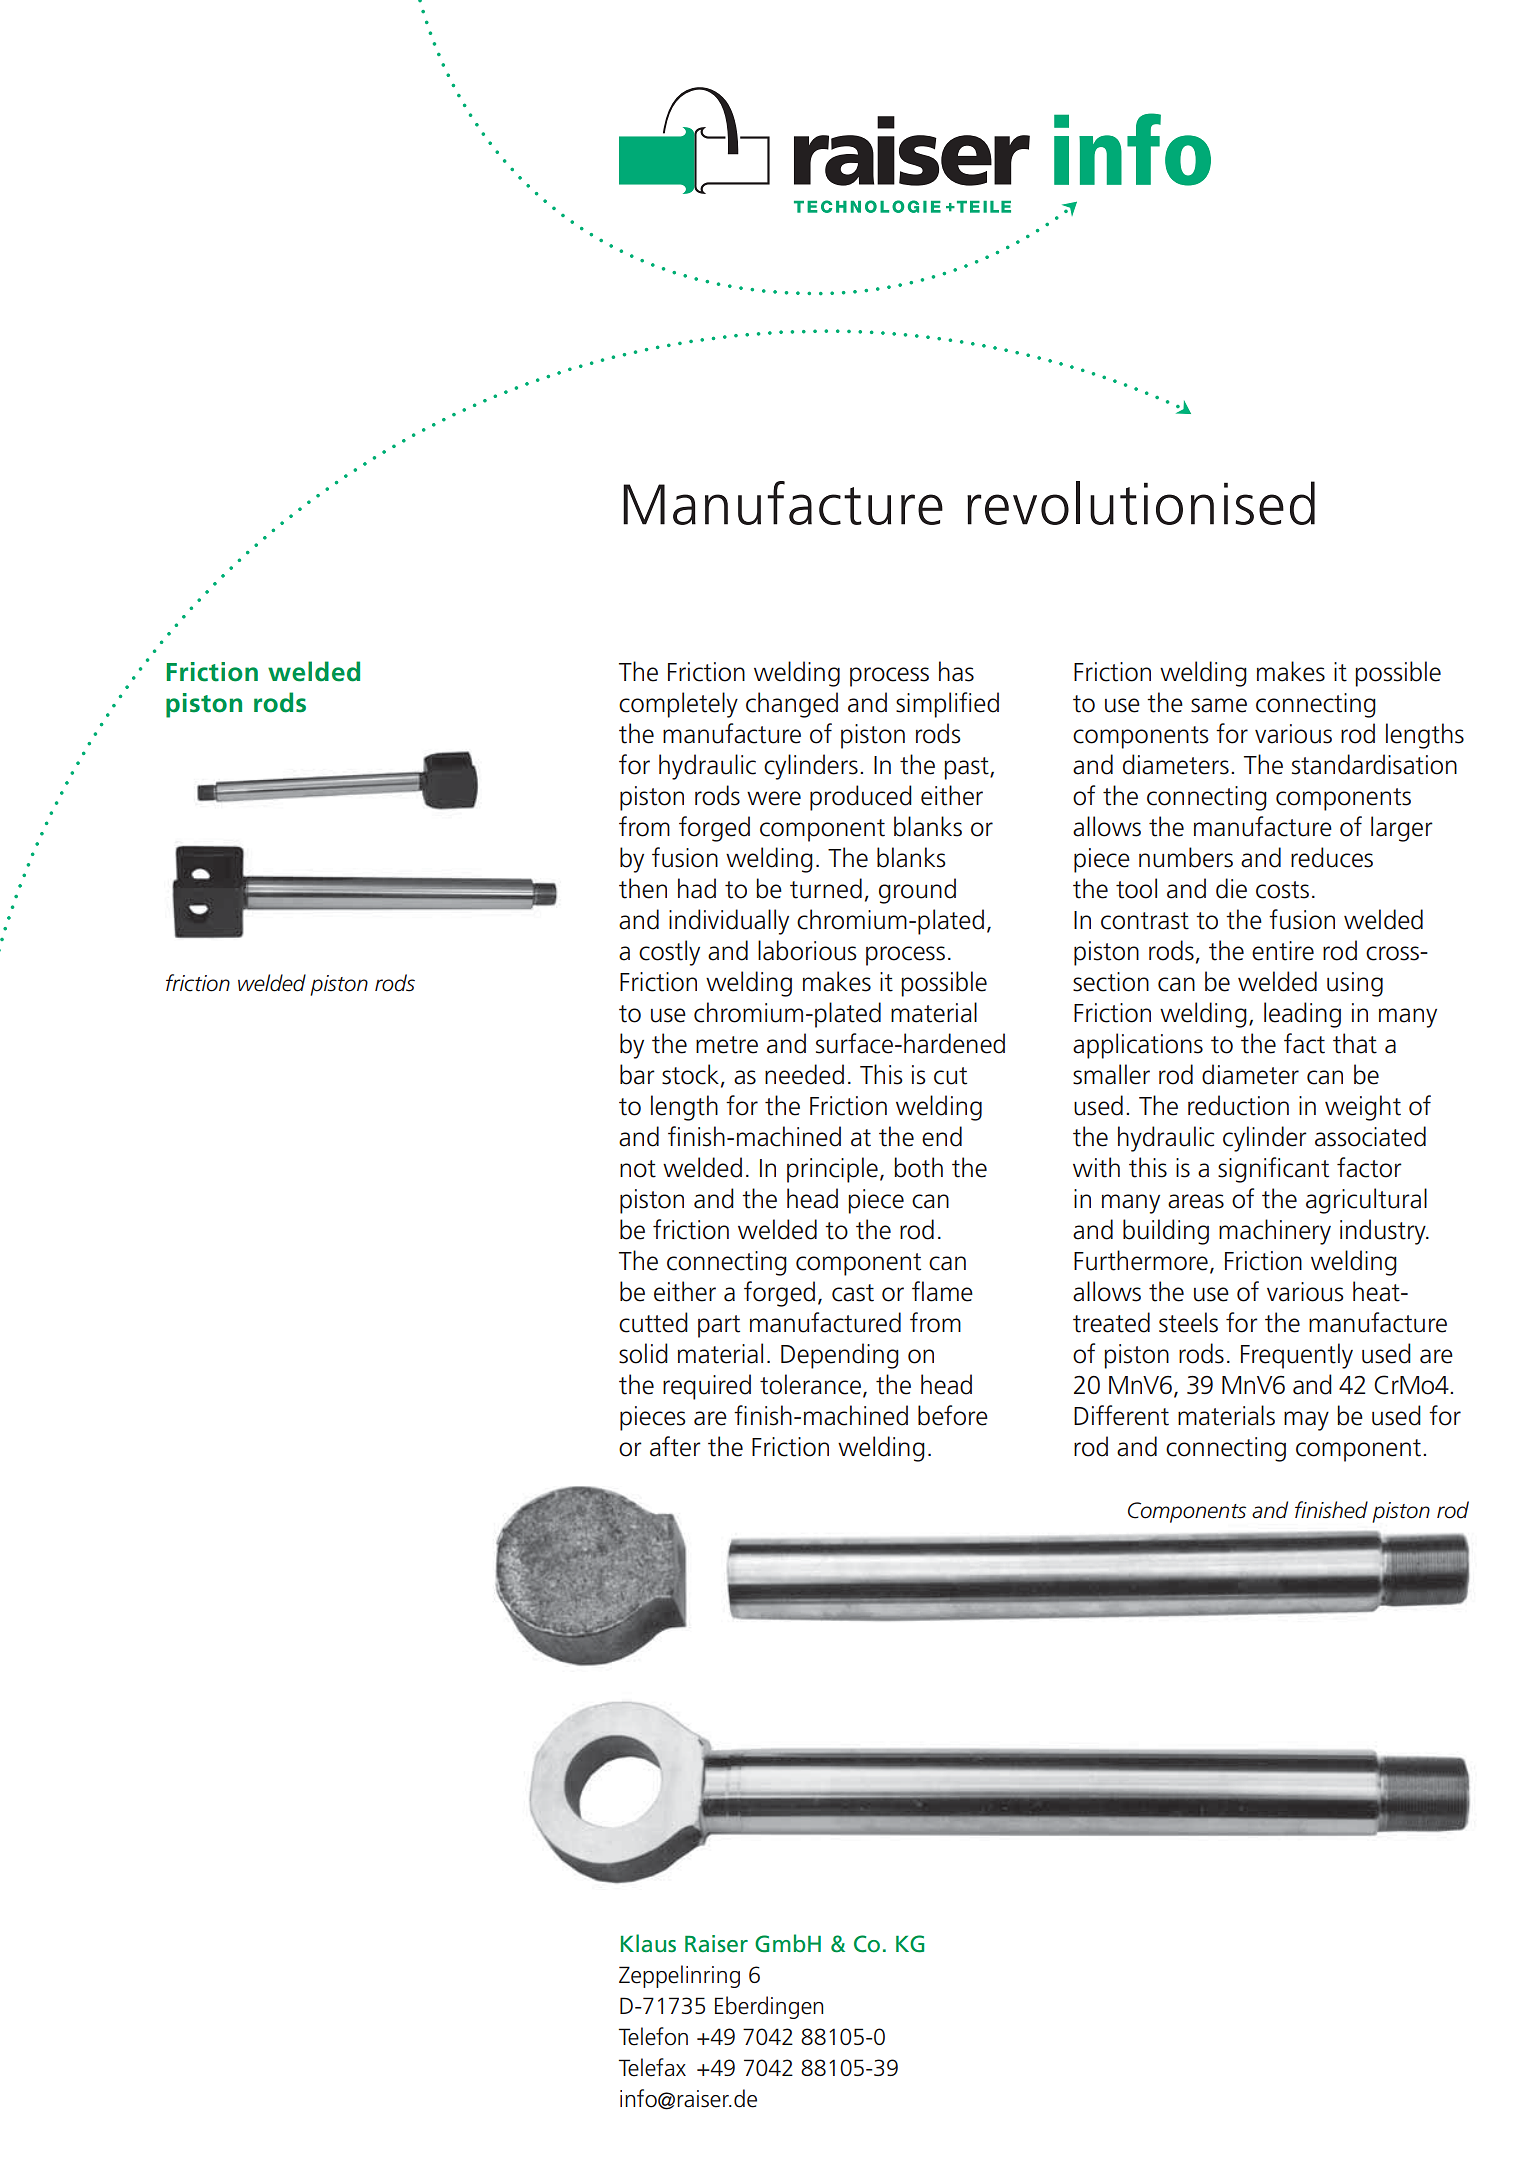 This screenshot has width=1538, height=2175. What do you see at coordinates (675, 1446) in the screenshot?
I see `after` at bounding box center [675, 1446].
